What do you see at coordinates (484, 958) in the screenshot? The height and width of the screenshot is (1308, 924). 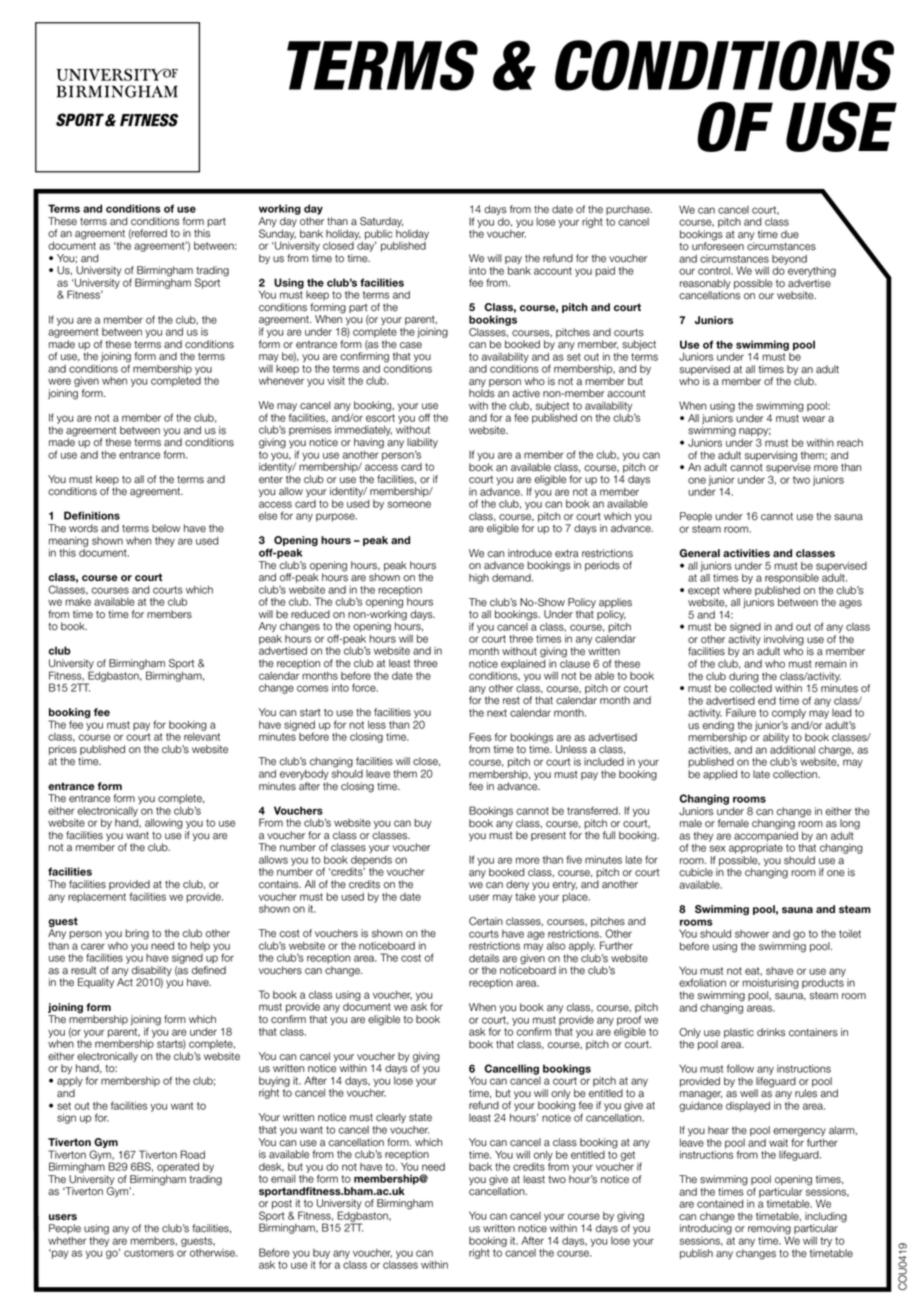 I see `details` at bounding box center [484, 958].
